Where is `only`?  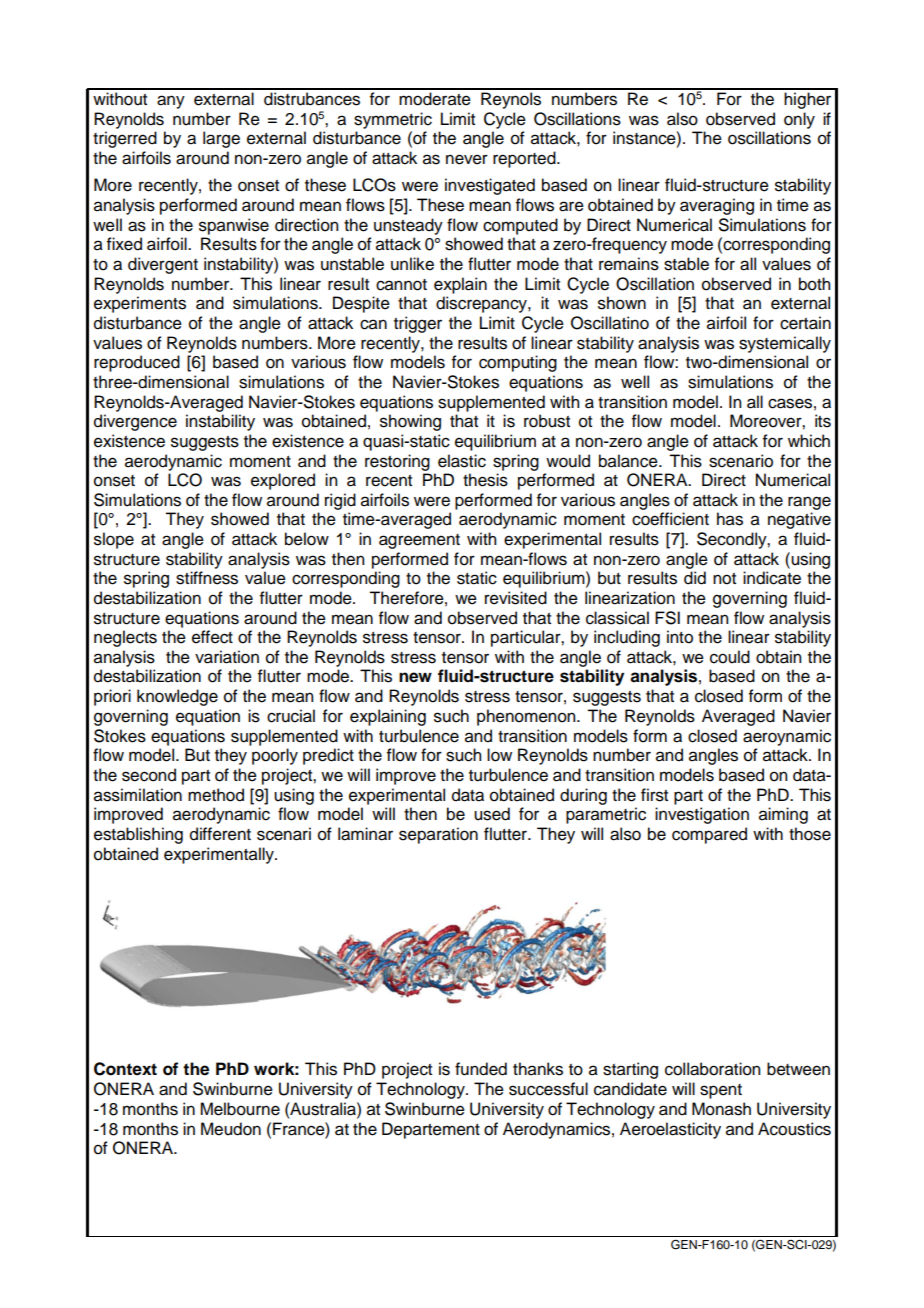
only is located at coordinates (799, 120).
